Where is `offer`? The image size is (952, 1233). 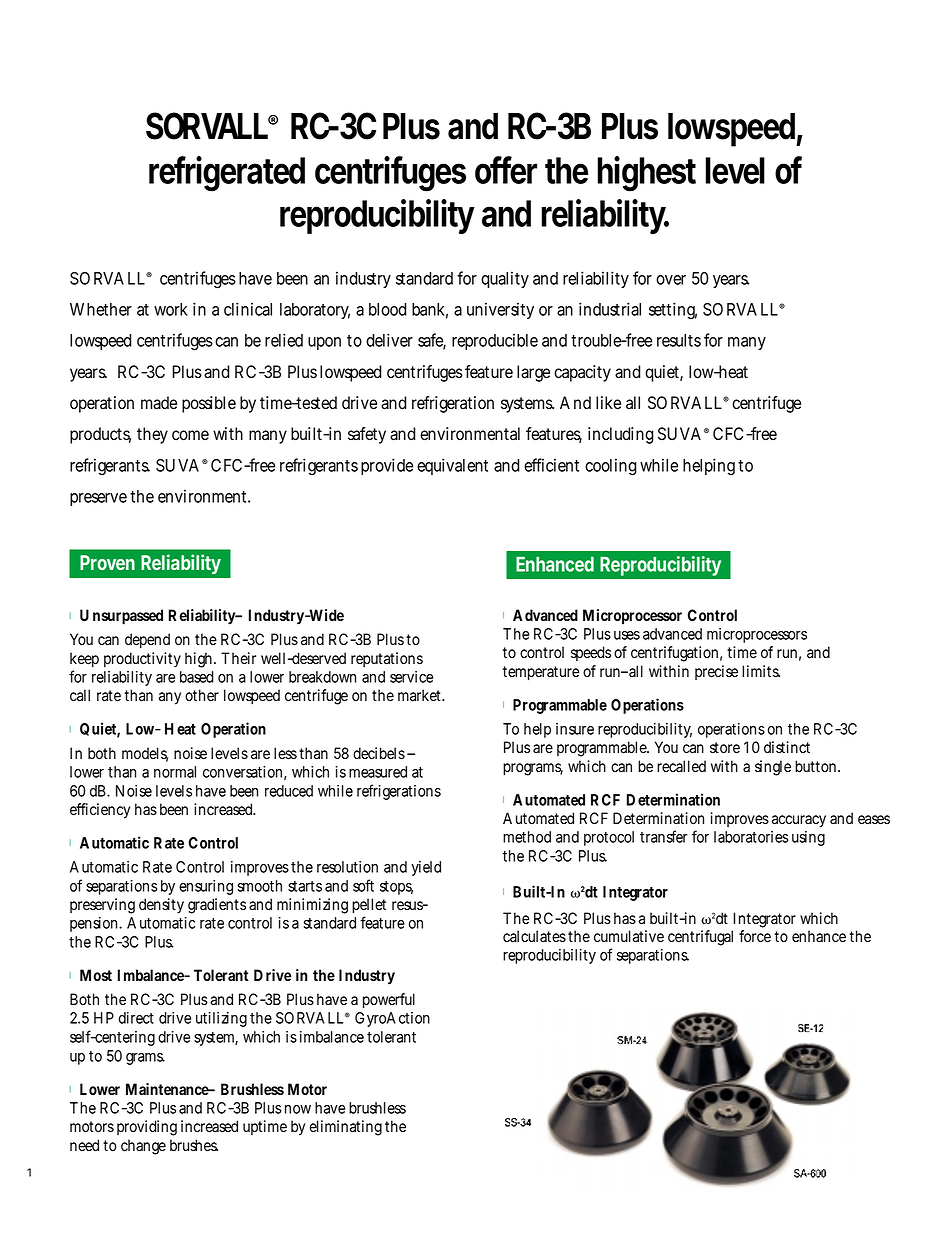 offer is located at coordinates (506, 170).
